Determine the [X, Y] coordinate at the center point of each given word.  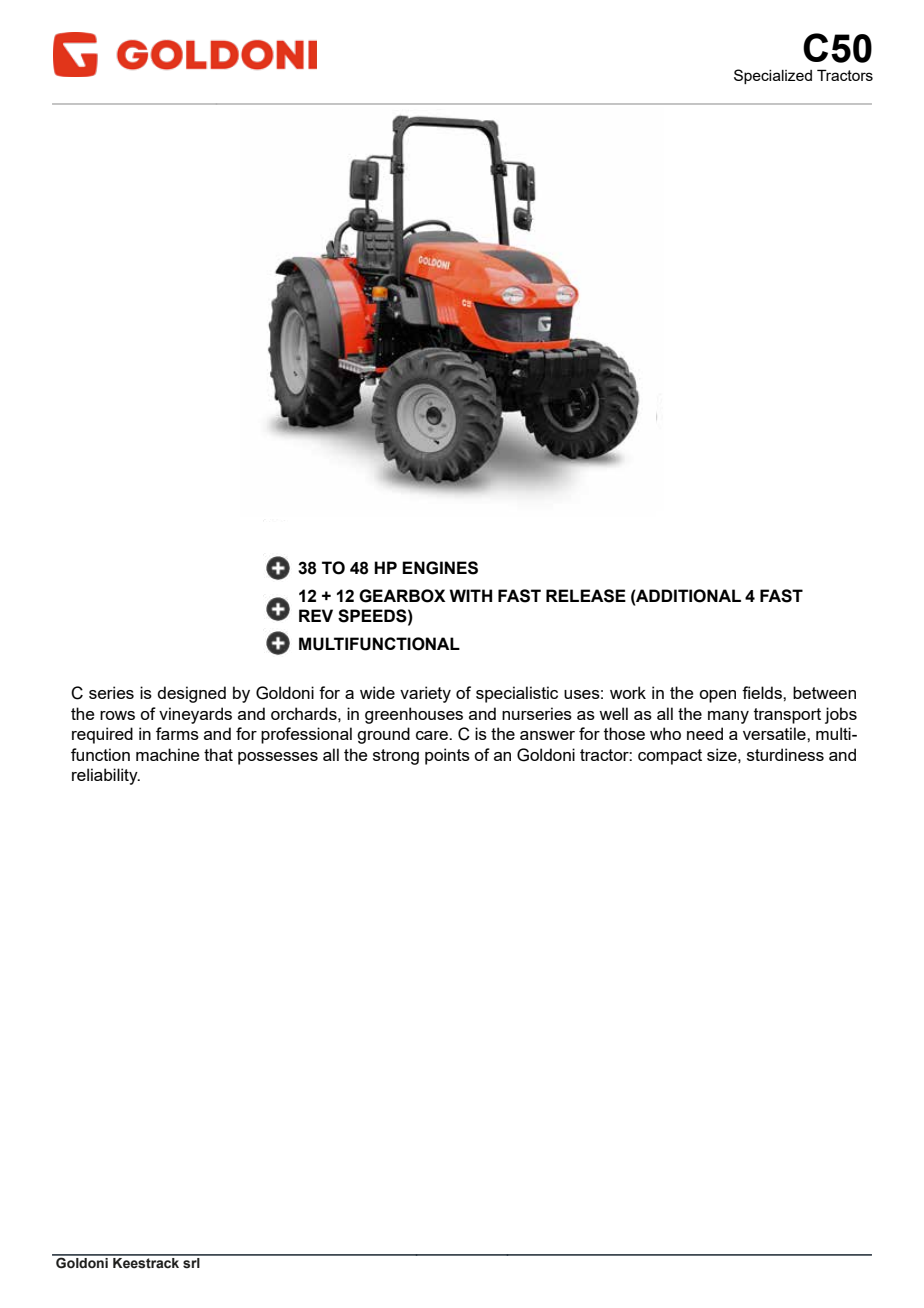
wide [377, 692]
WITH [470, 595]
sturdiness [785, 754]
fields [763, 692]
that [218, 754]
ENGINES [440, 568]
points [447, 756]
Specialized [773, 76]
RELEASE [586, 596]
